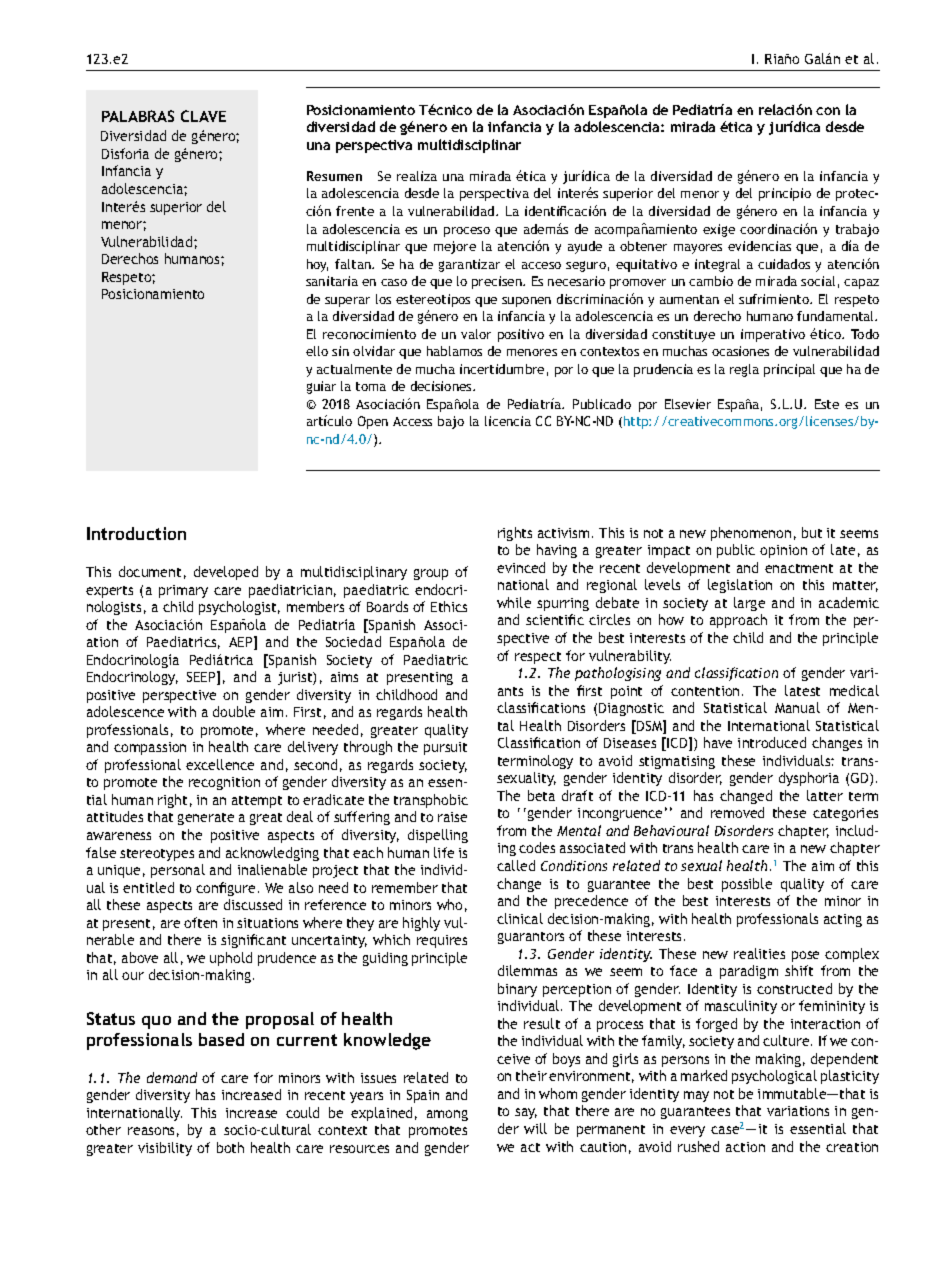 Image resolution: width=952 pixels, height=1270 pixels. Describe the element at coordinates (809, 779) in the document. I see `dysphoria` at that location.
